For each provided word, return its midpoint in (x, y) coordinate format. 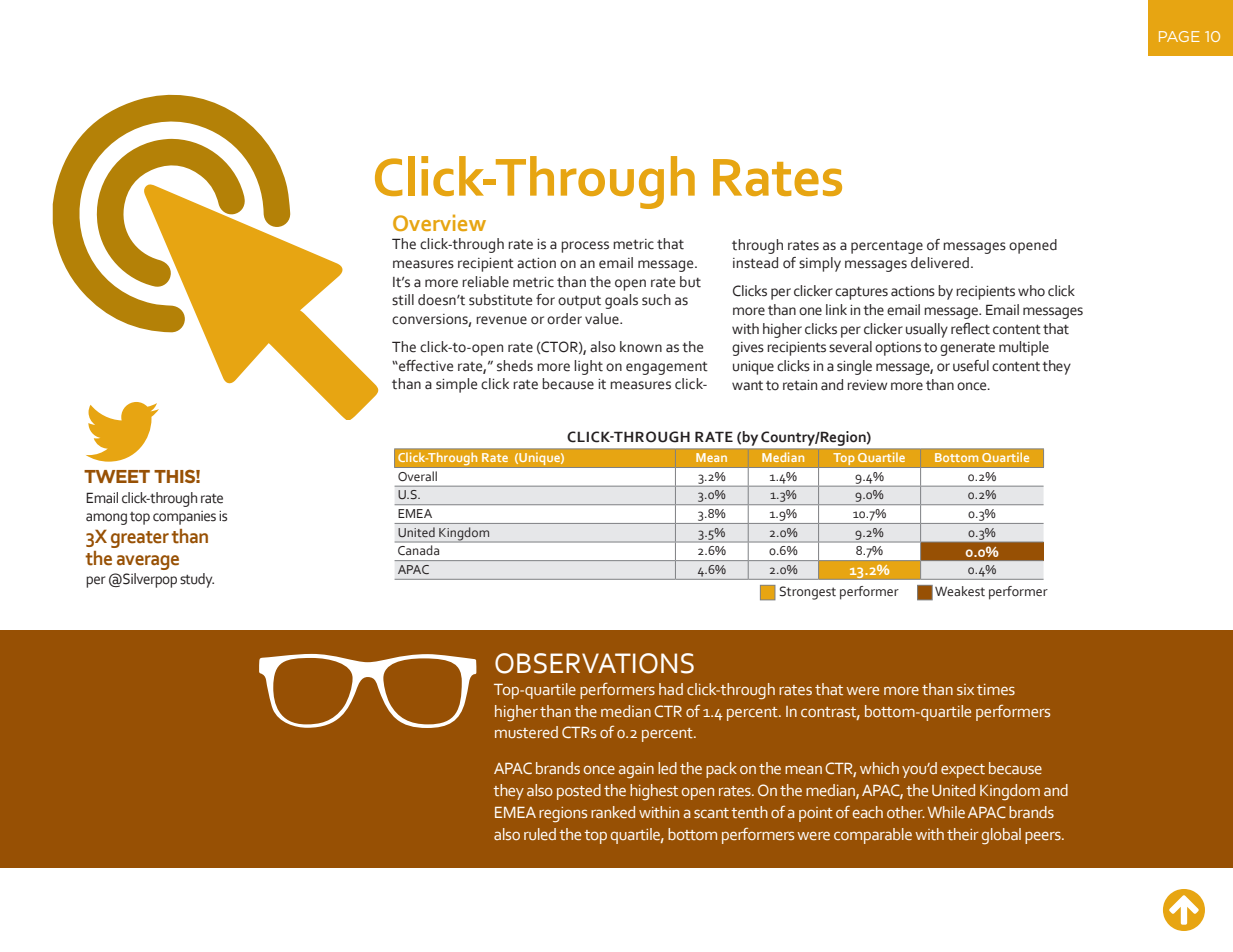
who (1031, 291)
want (747, 386)
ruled (540, 834)
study (197, 580)
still (403, 300)
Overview (439, 222)
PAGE (1179, 36)
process (585, 247)
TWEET (117, 476)
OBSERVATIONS (594, 663)
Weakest (960, 591)
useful (971, 366)
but (690, 282)
